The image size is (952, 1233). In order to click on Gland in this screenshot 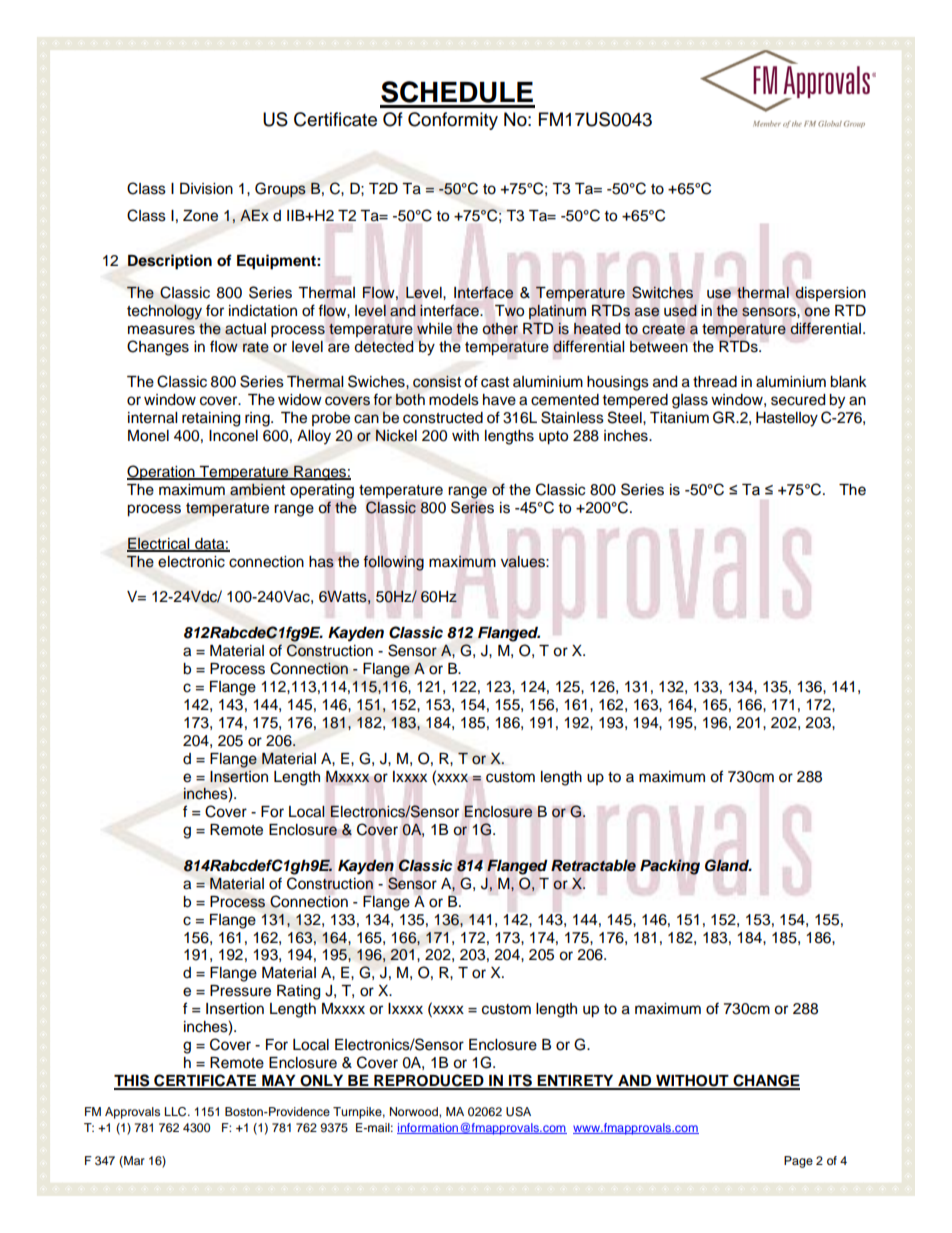, I will do `click(728, 865)`.
